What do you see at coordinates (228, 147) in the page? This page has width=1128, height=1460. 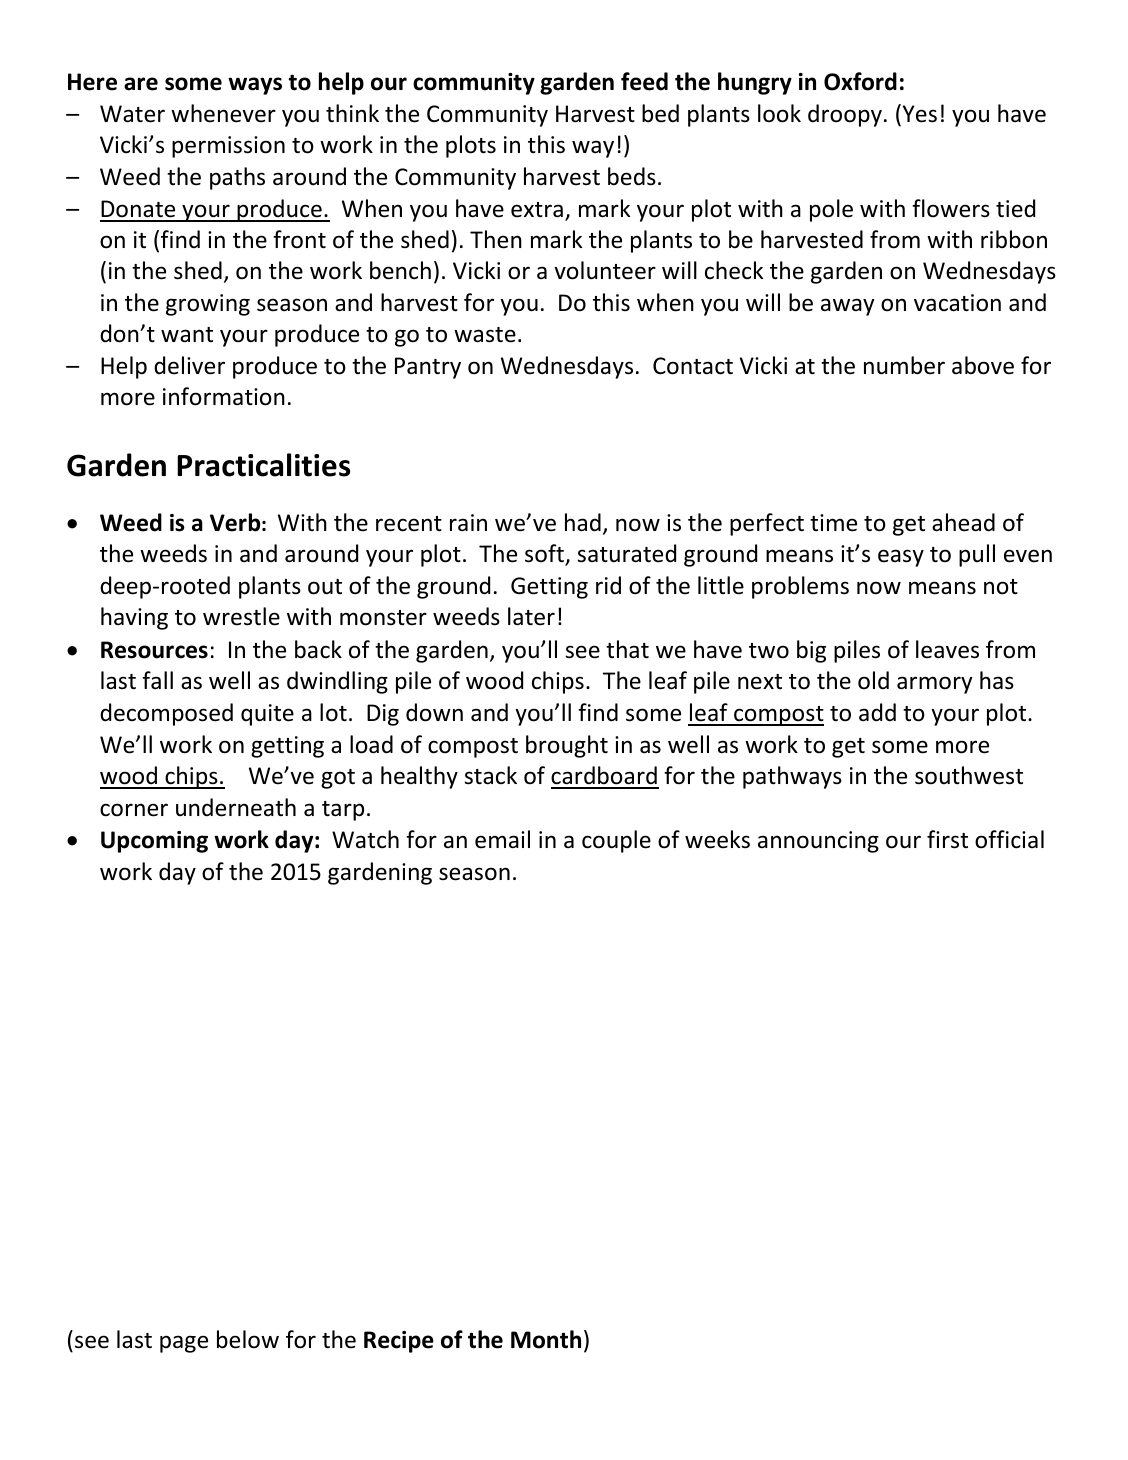 I see `permission` at bounding box center [228, 147].
